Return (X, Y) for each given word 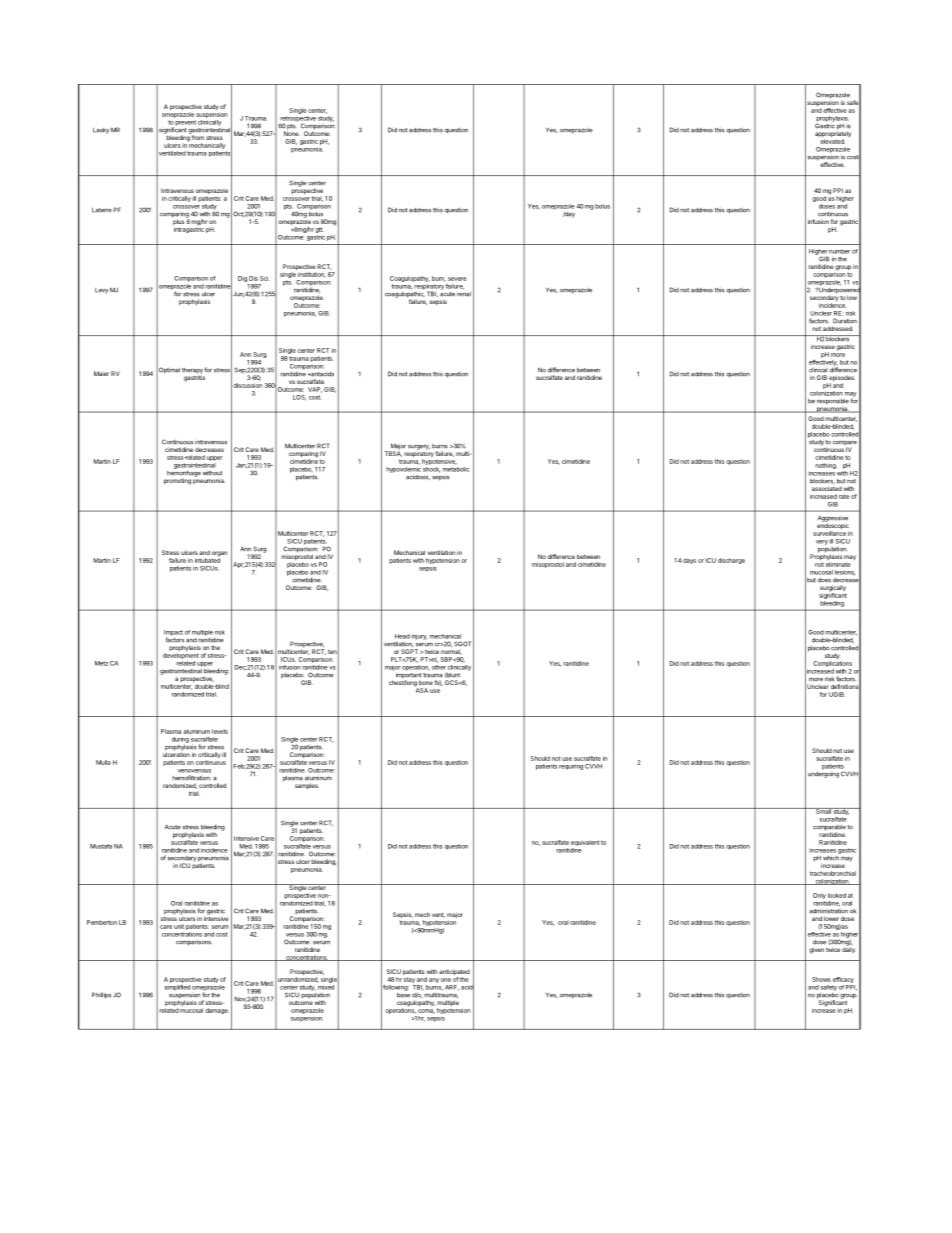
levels (220, 731)
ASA (421, 689)
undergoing (823, 773)
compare (845, 444)
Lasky (101, 131)
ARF (452, 988)
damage (217, 1011)
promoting (177, 481)
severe (457, 279)
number (839, 251)
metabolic (456, 468)
